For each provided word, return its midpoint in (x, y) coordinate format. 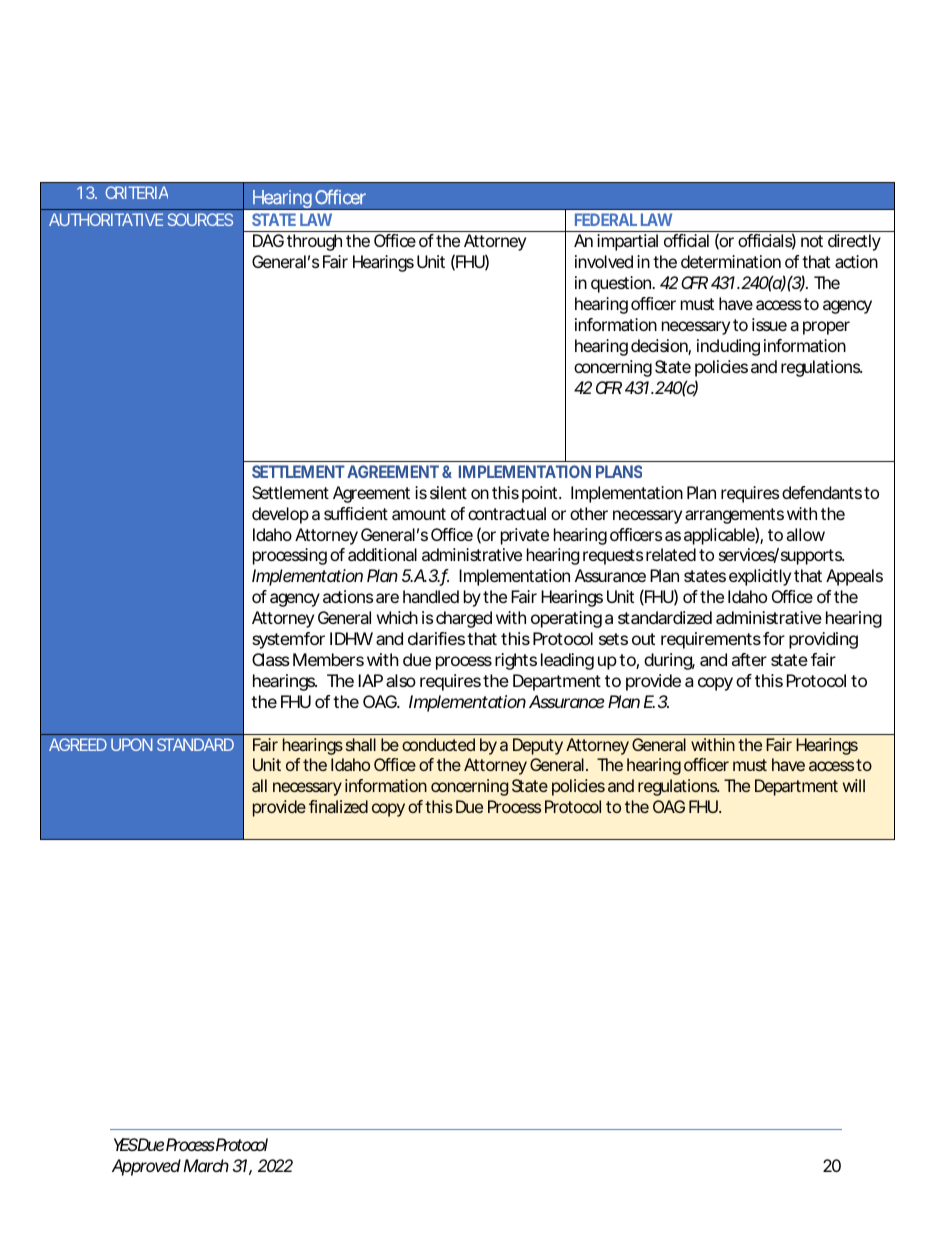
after (749, 659)
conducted (438, 744)
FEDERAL (606, 219)
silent (448, 492)
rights (516, 661)
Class (271, 659)
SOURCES (200, 219)
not (812, 241)
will (854, 785)
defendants (822, 492)
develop (280, 515)
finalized (338, 806)
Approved (146, 1167)
